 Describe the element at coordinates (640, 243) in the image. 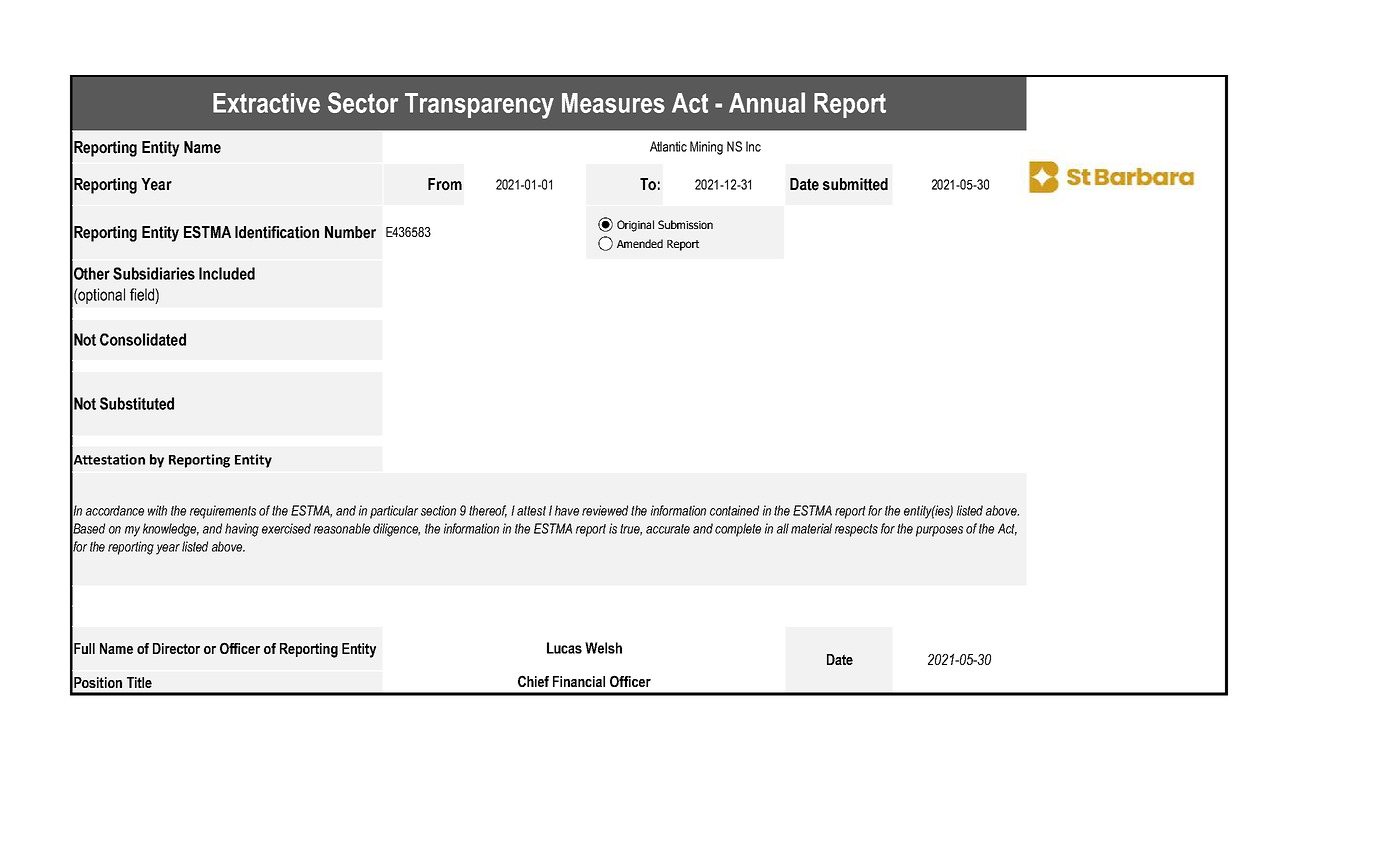

I see `Amended` at that location.
